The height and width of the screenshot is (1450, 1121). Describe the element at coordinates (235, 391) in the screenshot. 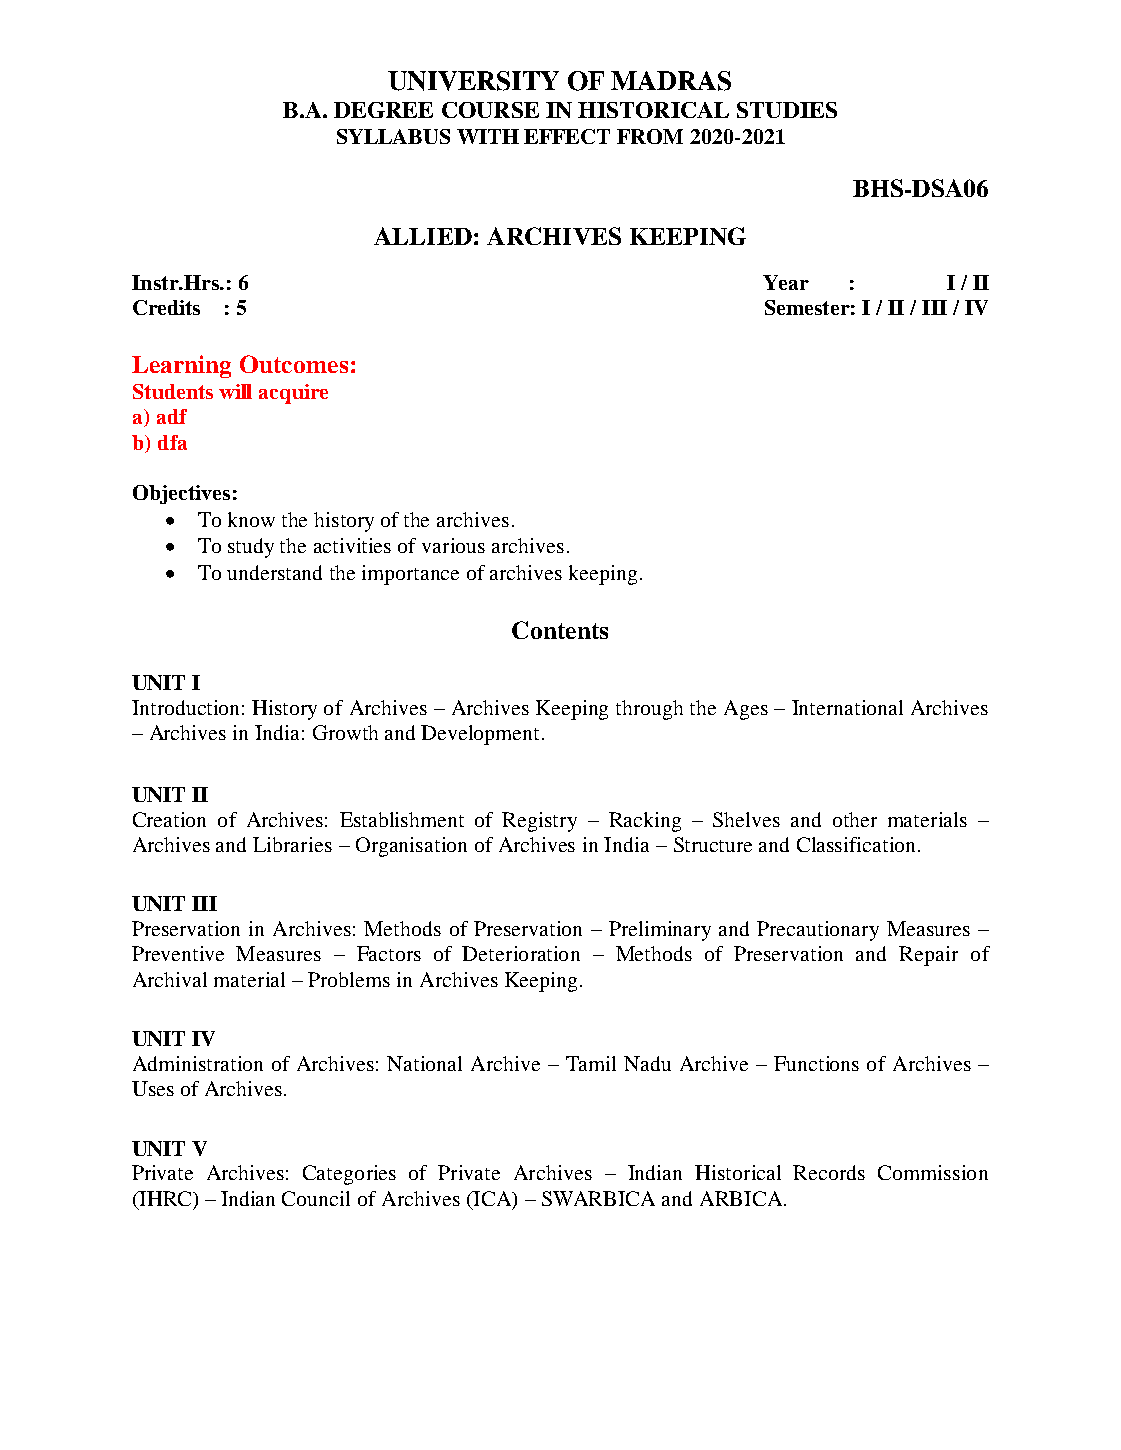

I see `will` at that location.
